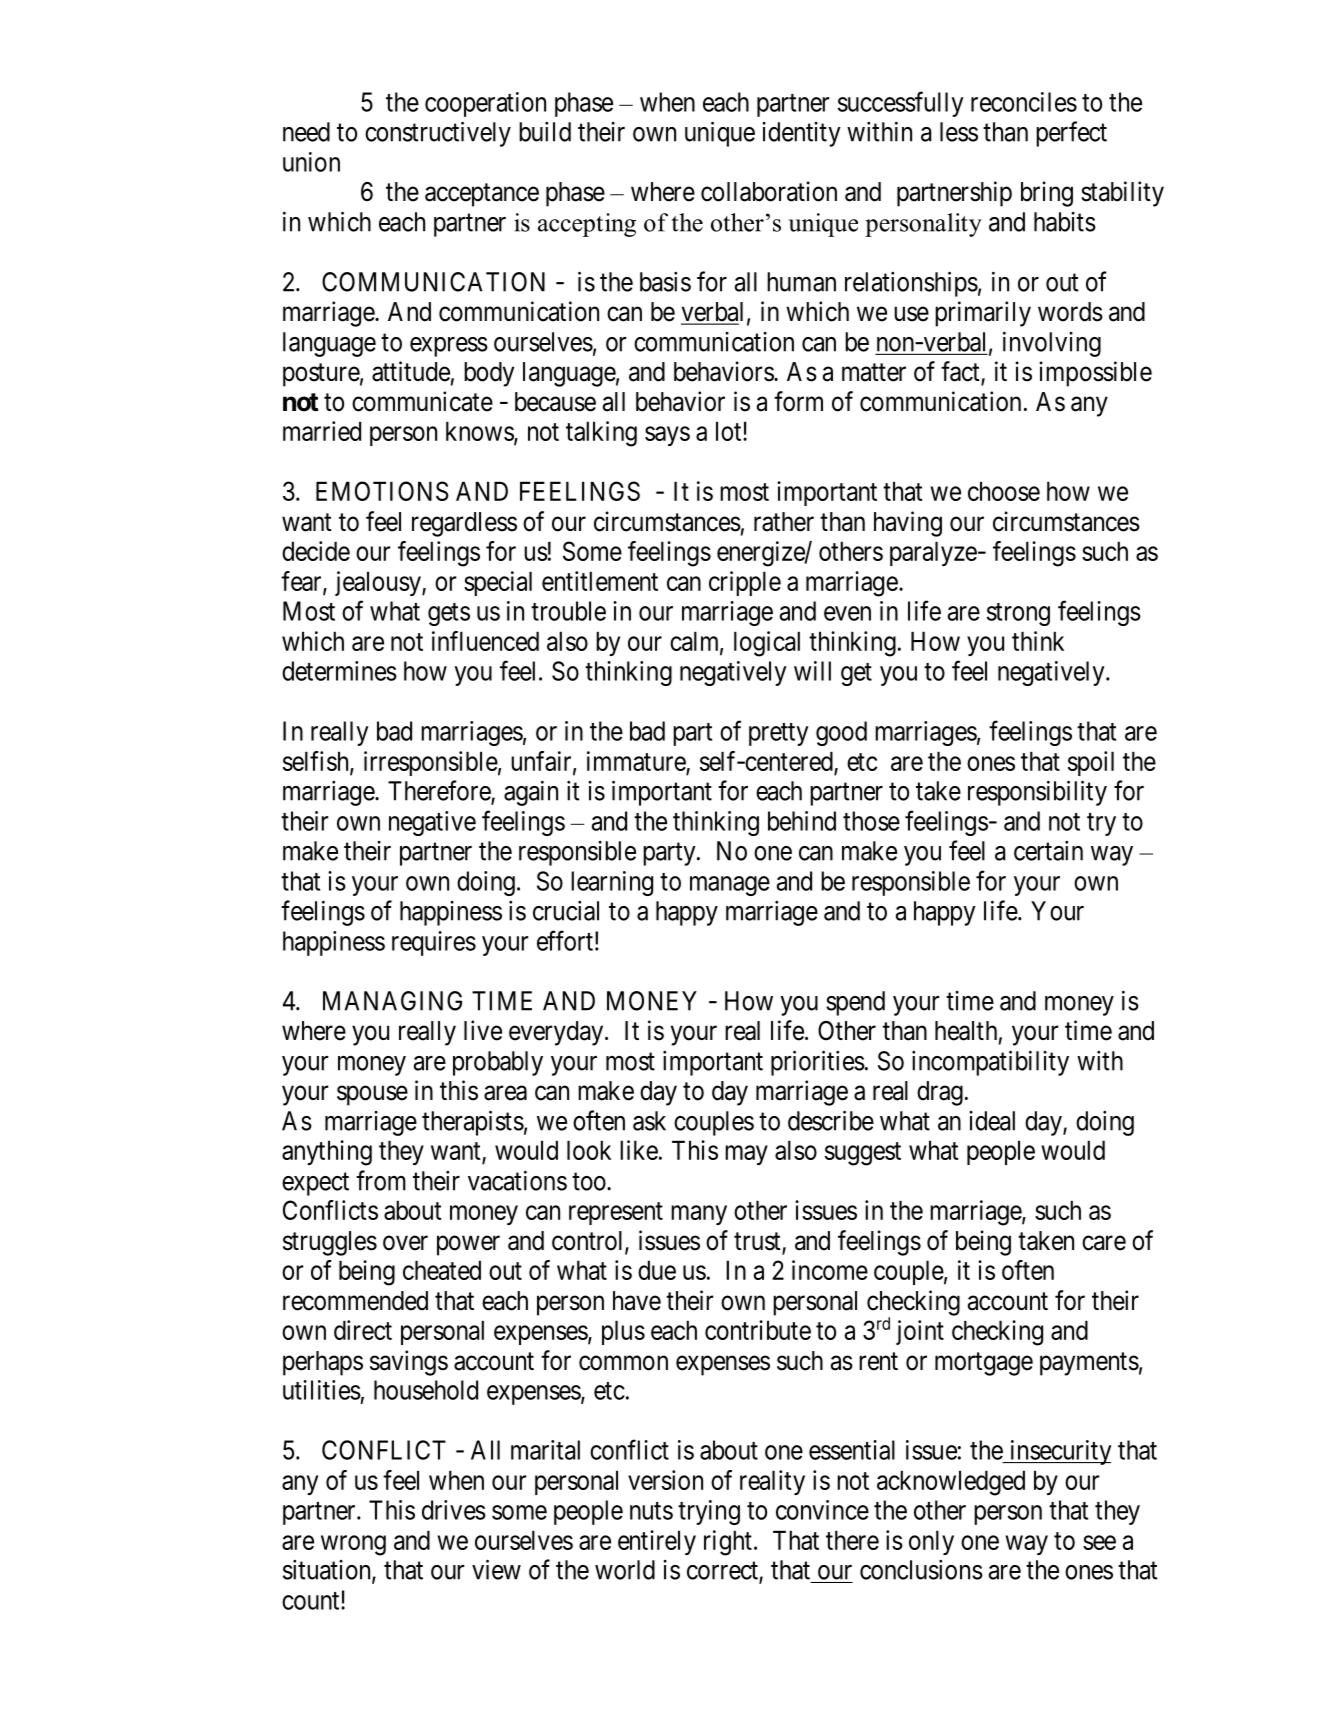 This document has width=1329, height=1719. I want to click on manage, so click(730, 886).
